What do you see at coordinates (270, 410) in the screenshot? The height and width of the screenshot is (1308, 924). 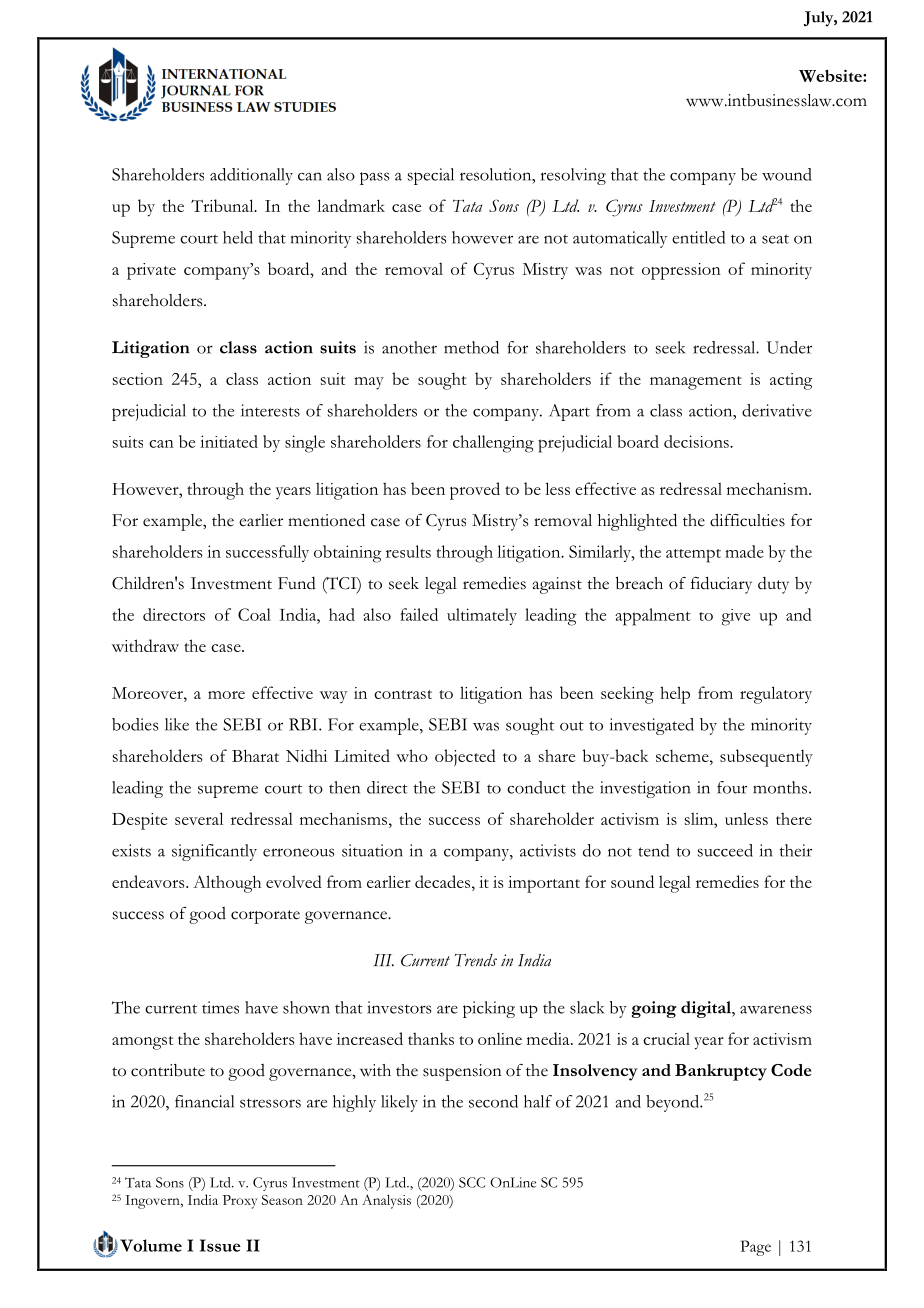 I see `interests` at bounding box center [270, 410].
